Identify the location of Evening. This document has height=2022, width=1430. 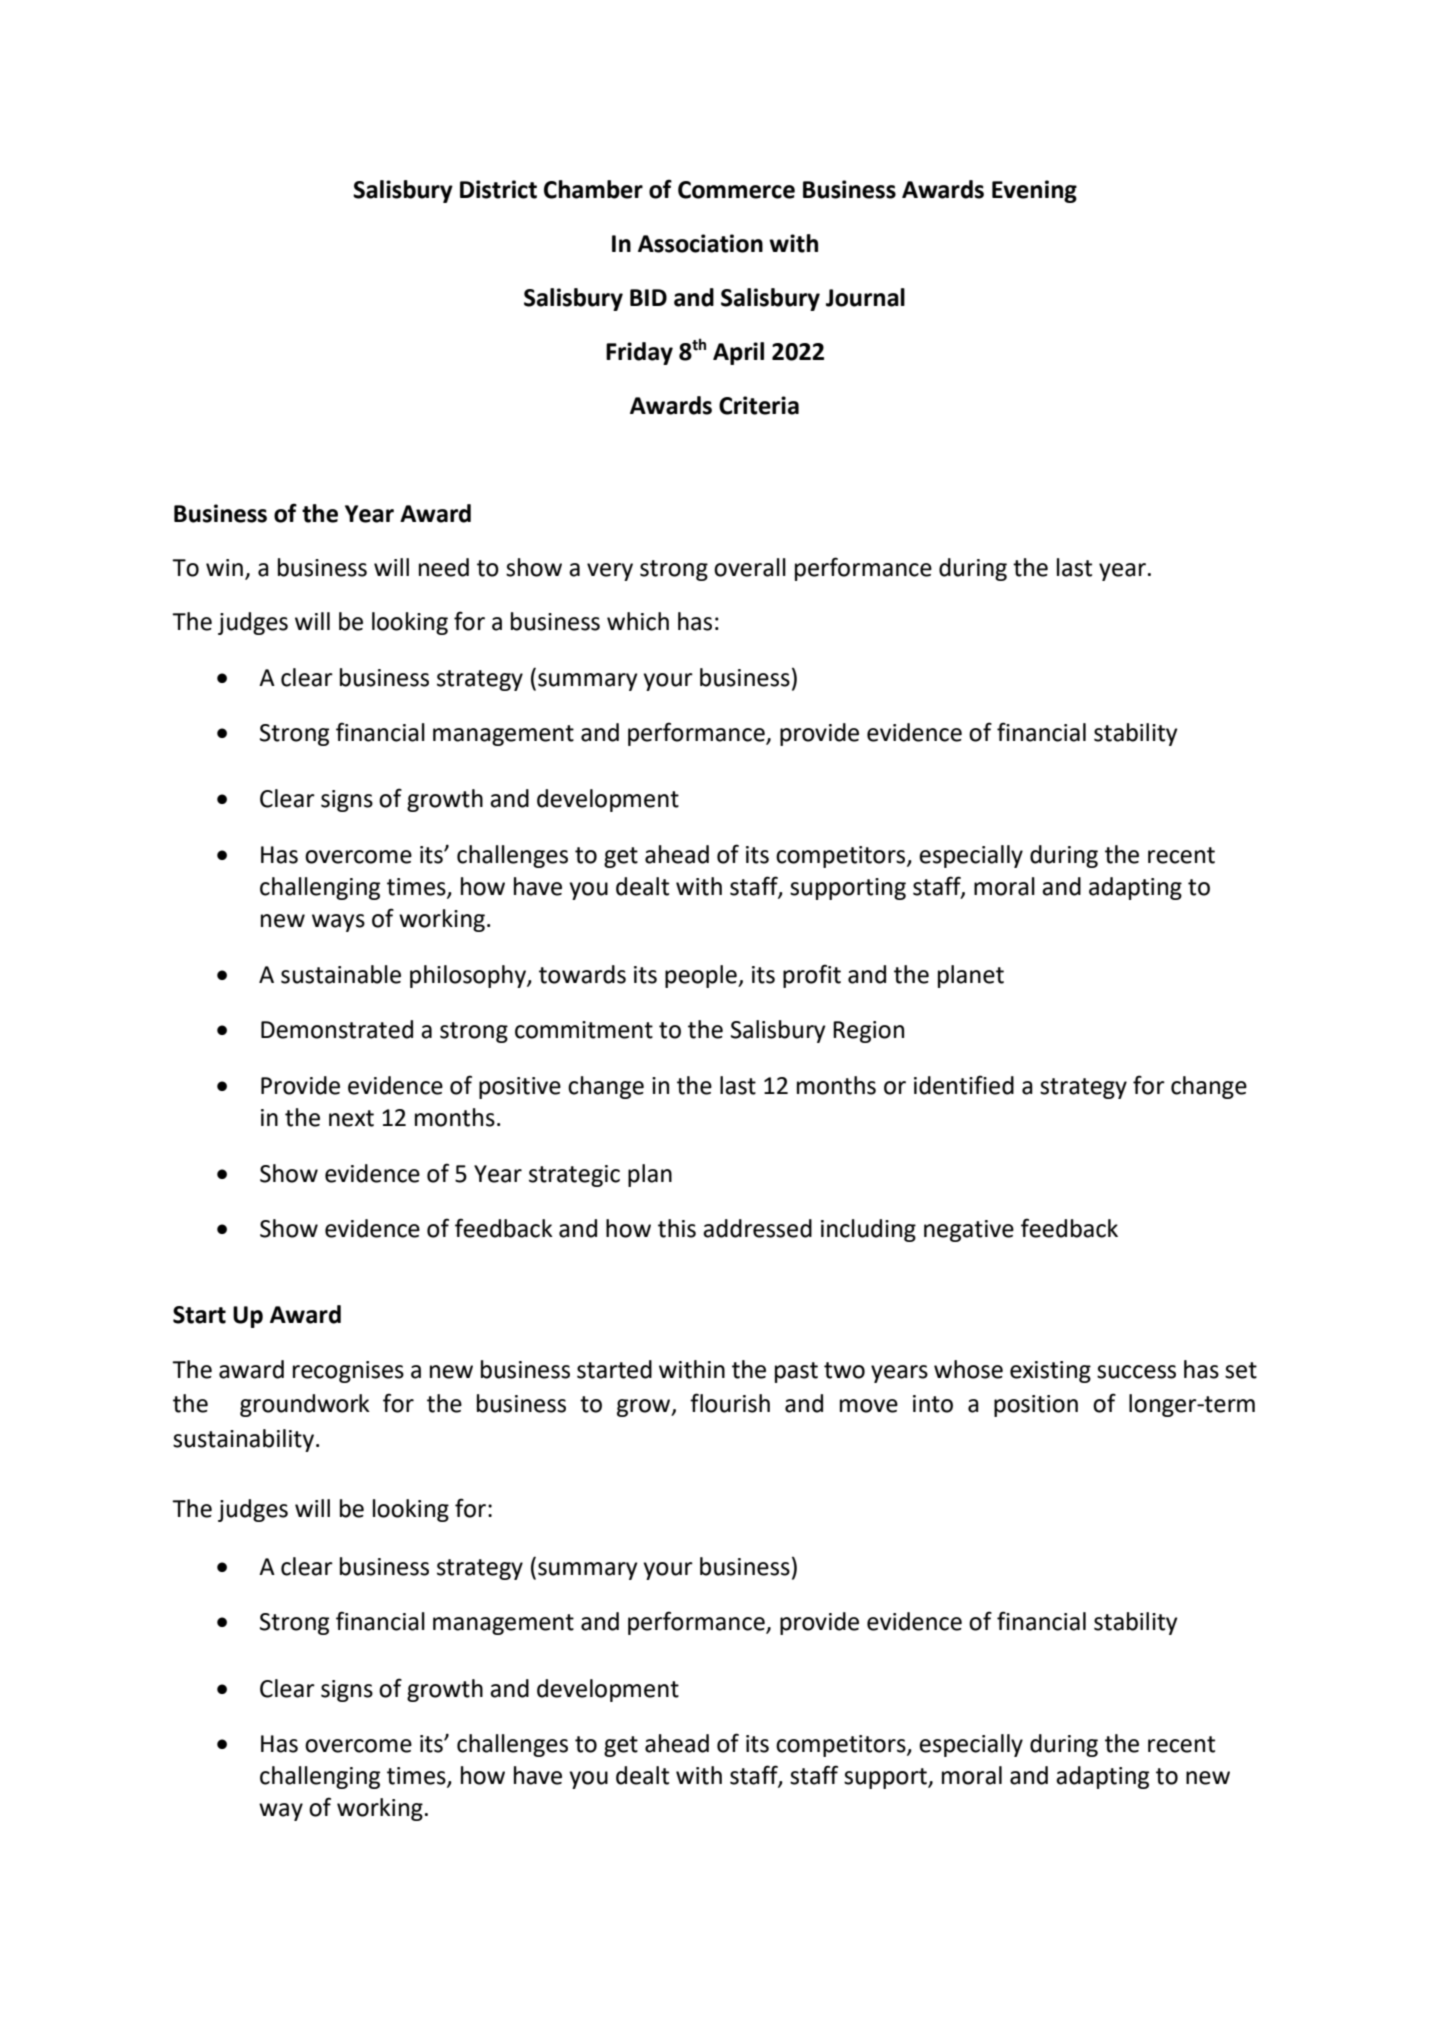
(1034, 191).
